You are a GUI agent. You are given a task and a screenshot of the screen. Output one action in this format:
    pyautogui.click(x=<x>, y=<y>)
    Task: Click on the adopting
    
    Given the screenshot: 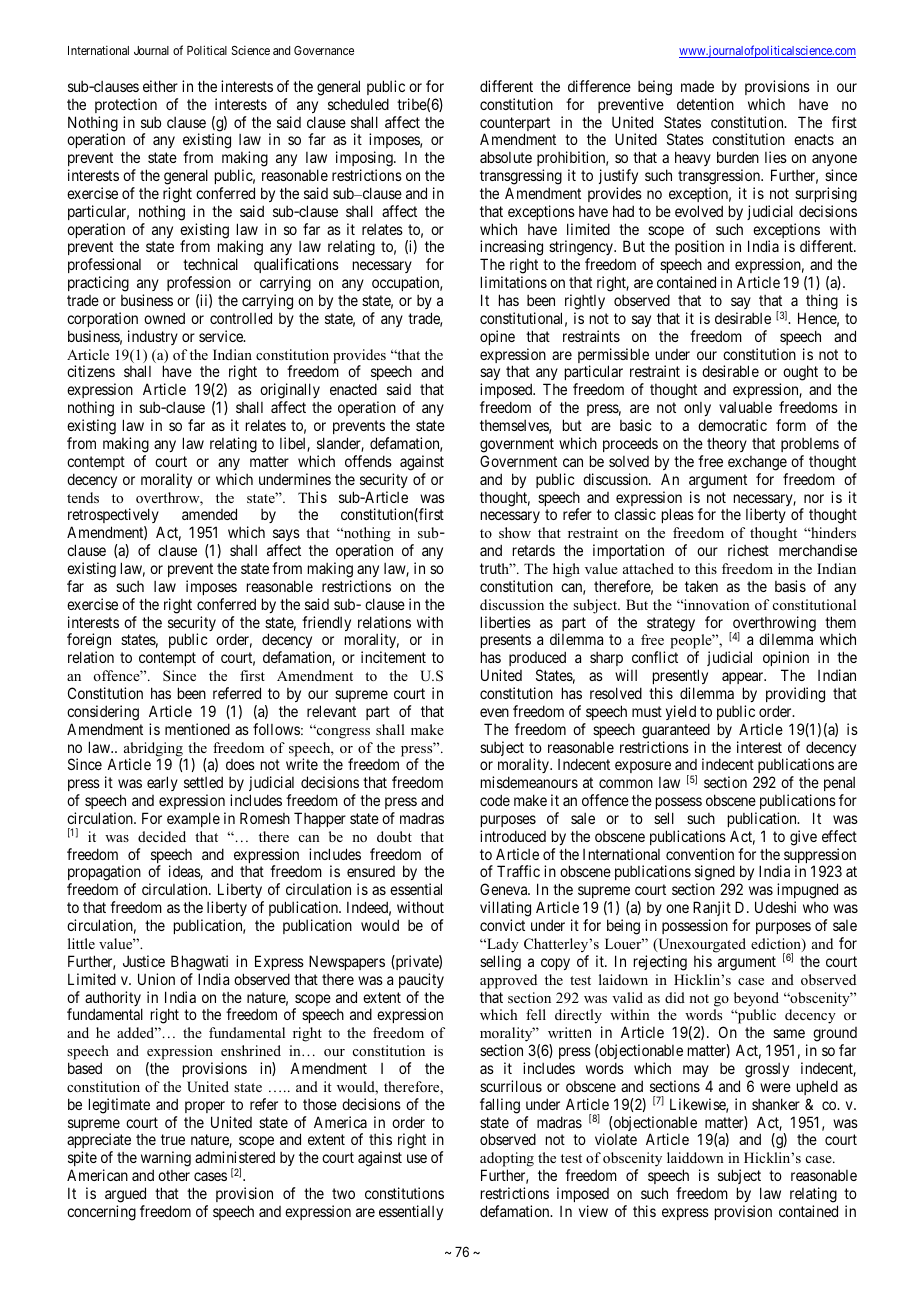 What is the action you would take?
    pyautogui.click(x=507, y=1161)
